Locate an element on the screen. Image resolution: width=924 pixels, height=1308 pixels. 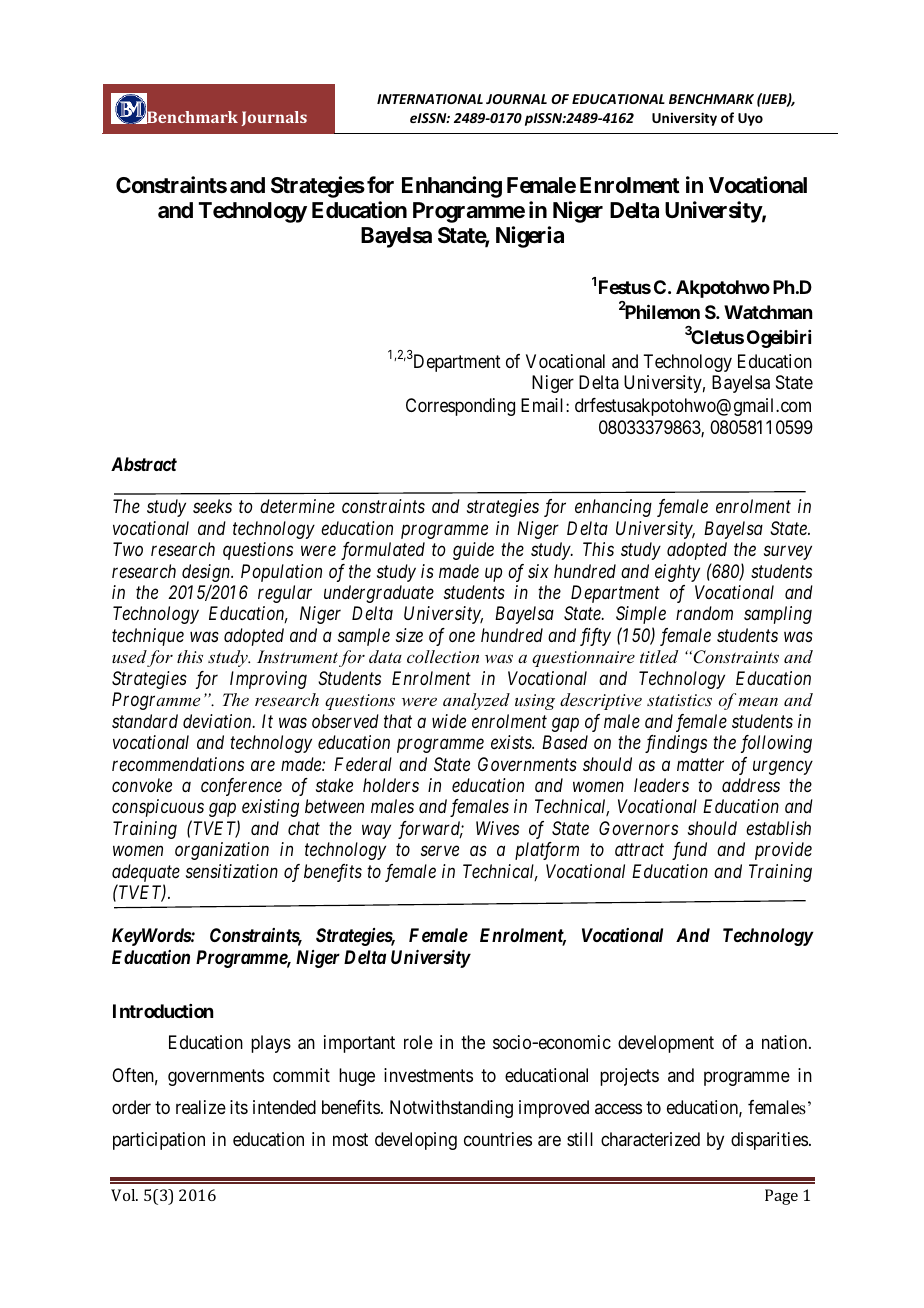
Abstract is located at coordinates (144, 464).
